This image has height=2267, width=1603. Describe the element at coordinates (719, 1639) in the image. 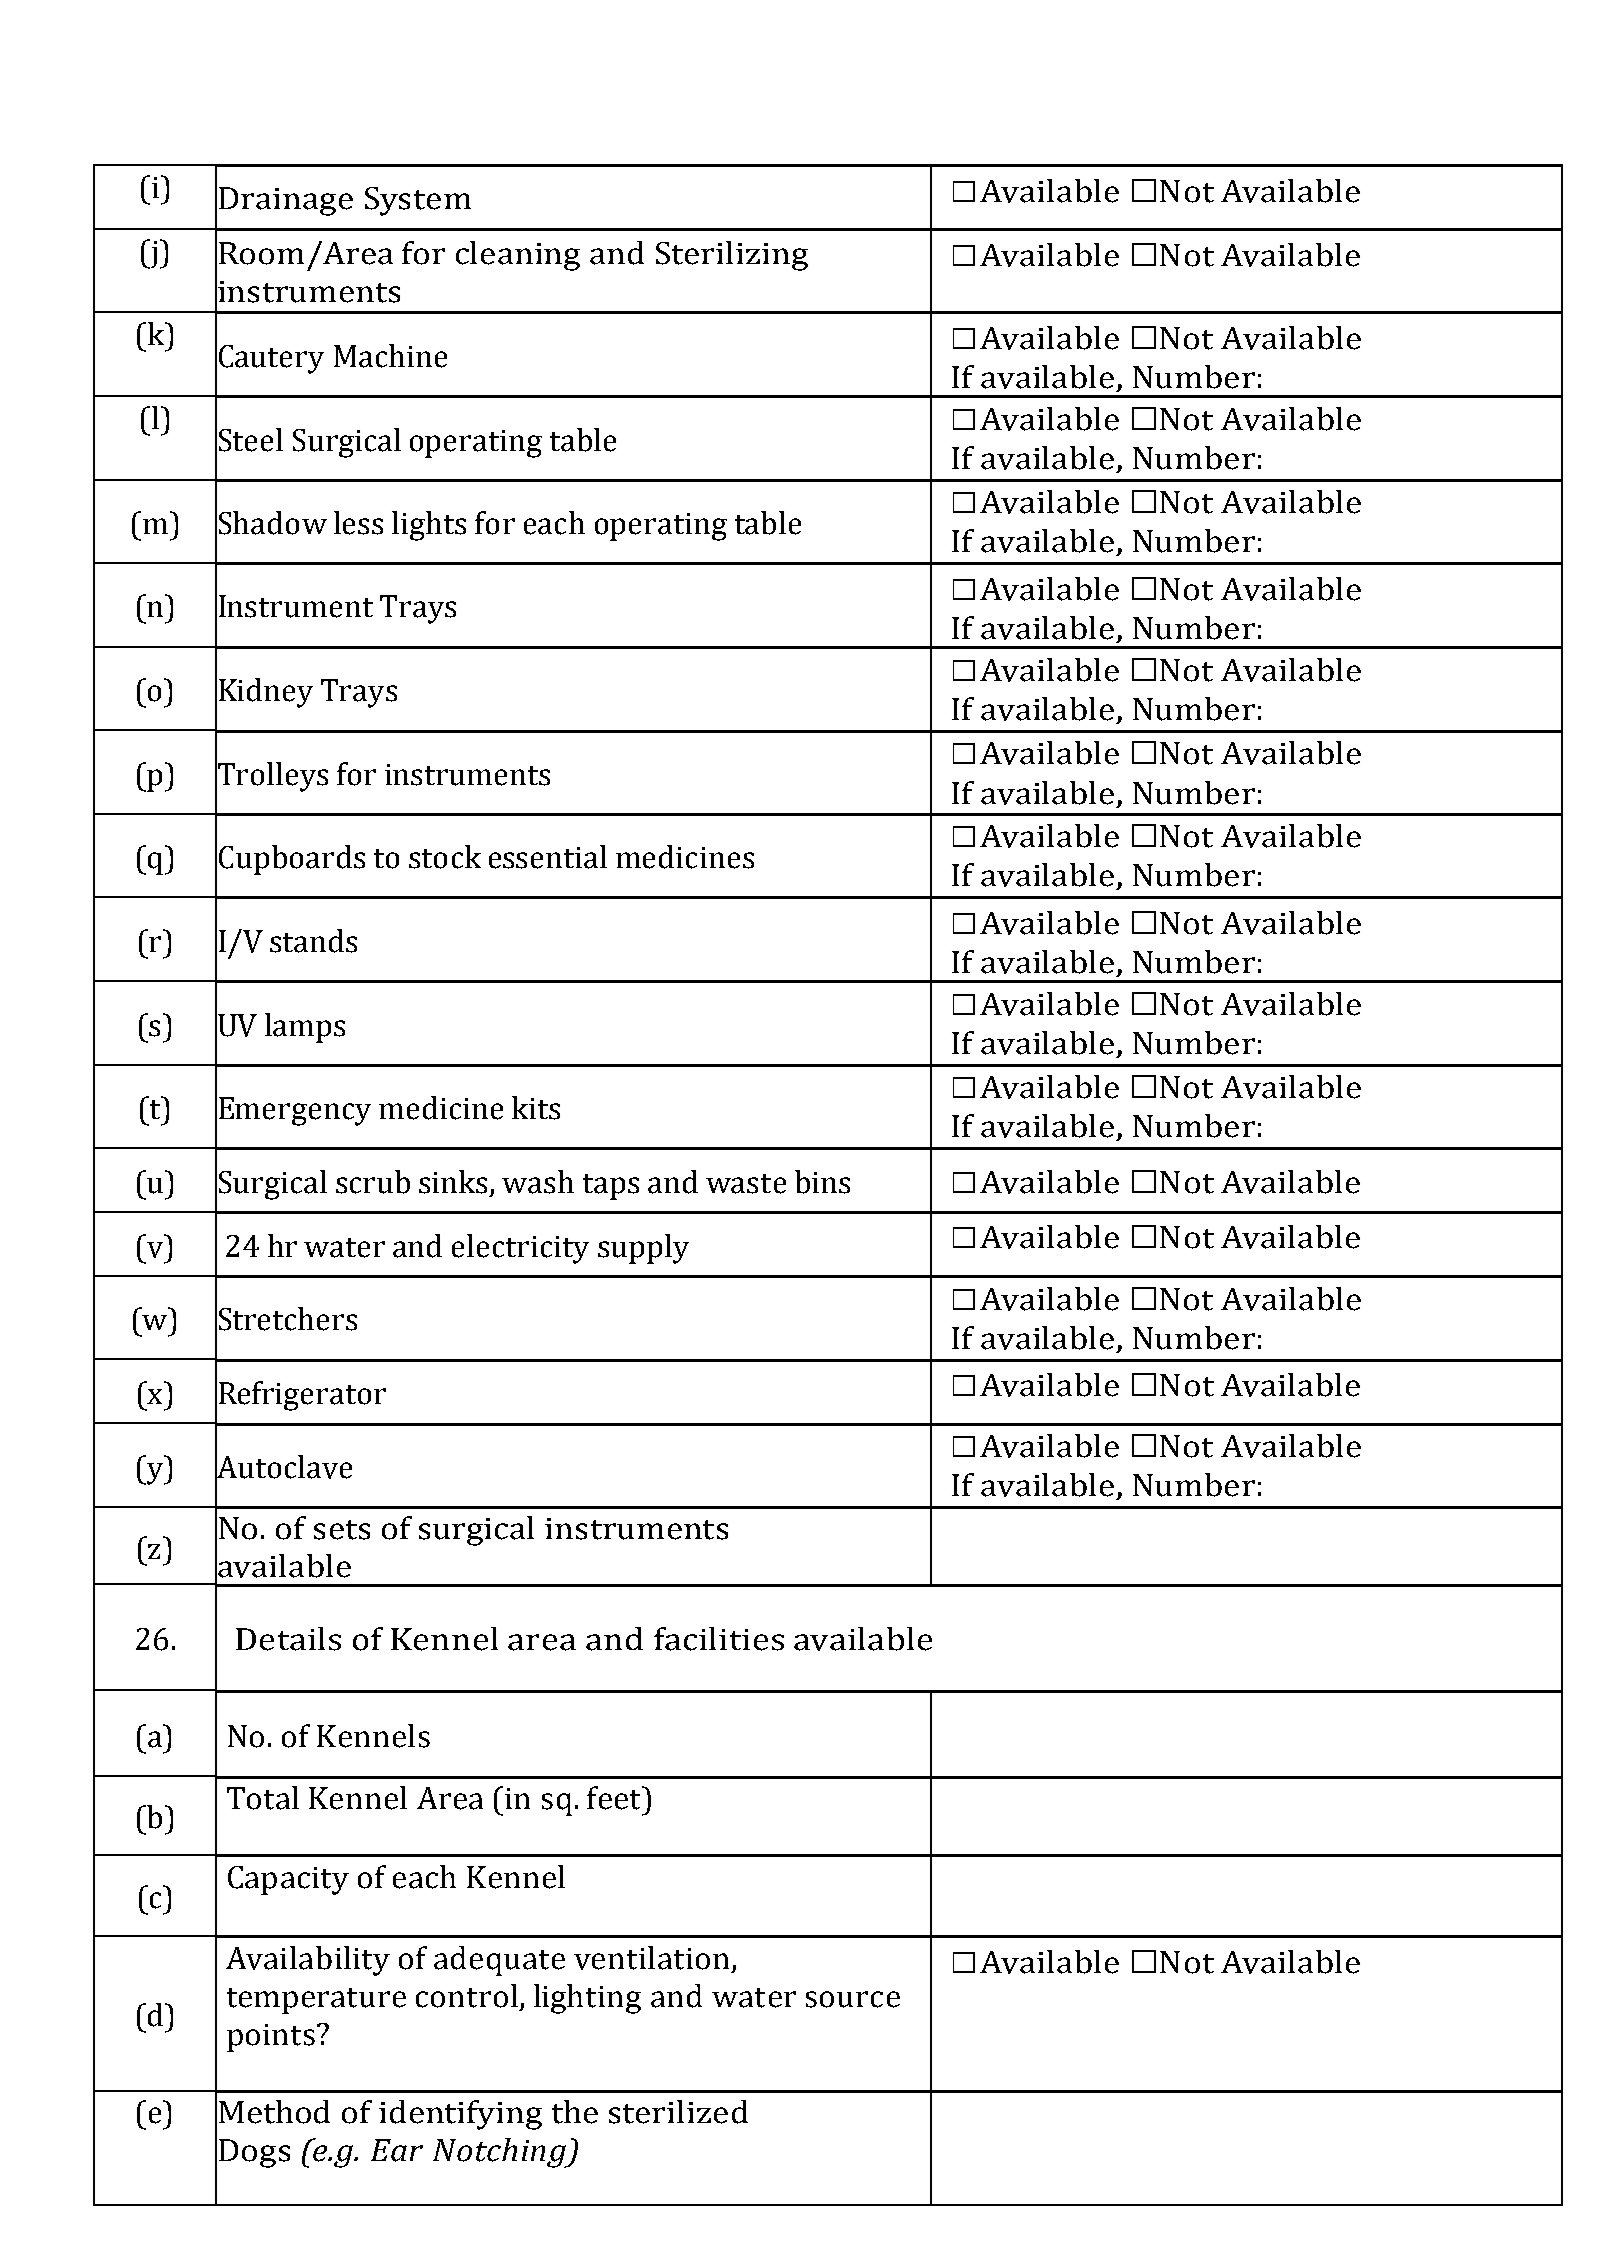

I see `facilities` at that location.
